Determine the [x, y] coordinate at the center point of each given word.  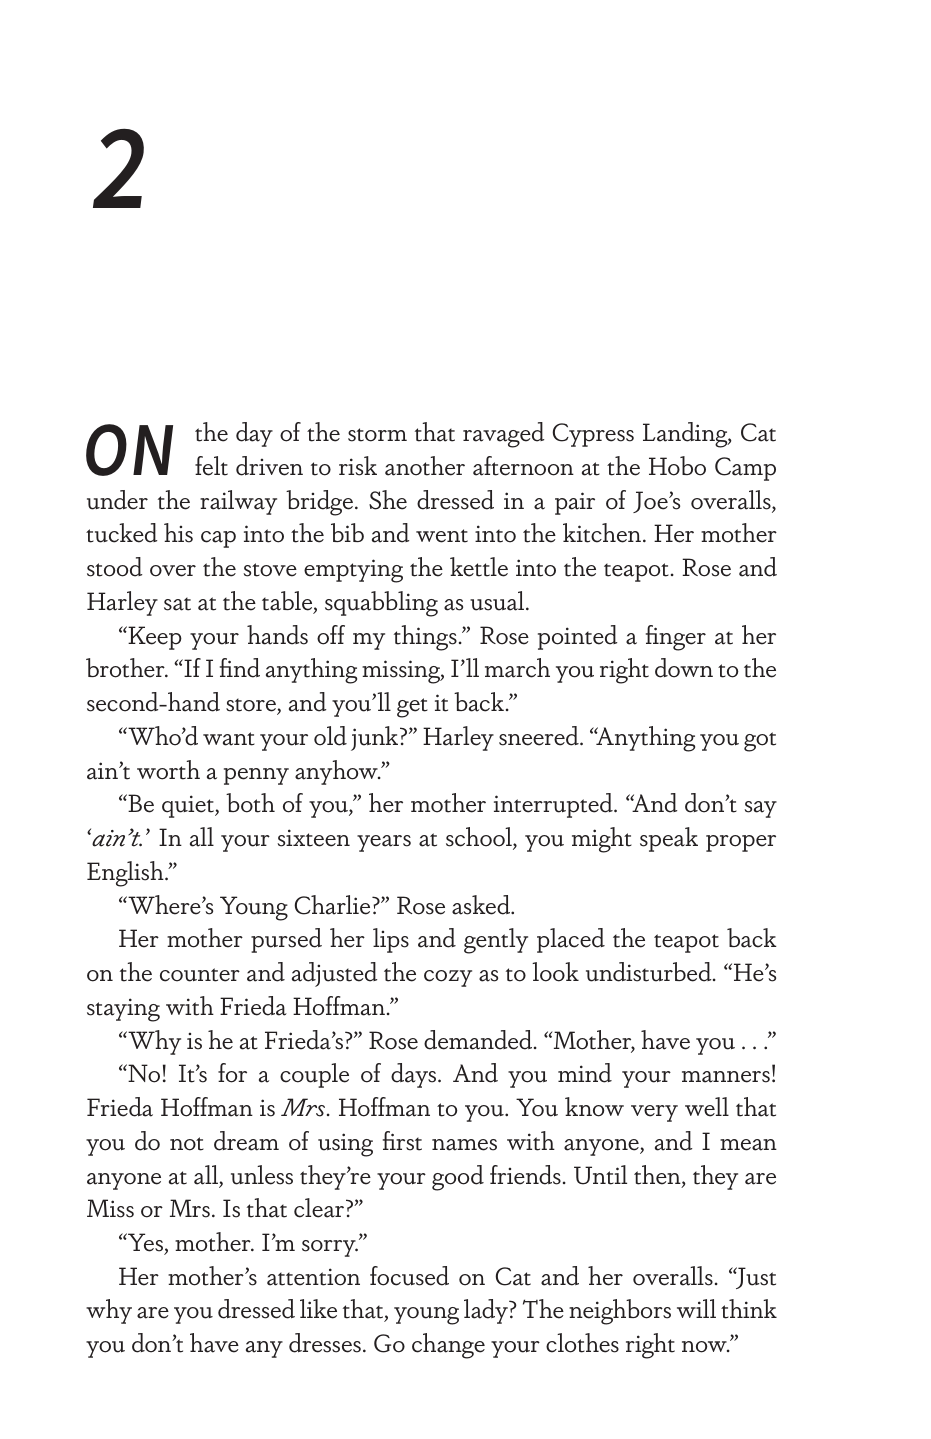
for [232, 1073]
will [696, 1308]
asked [482, 905]
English [126, 874]
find [240, 668]
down [684, 668]
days [415, 1075]
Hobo [677, 466]
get [412, 708]
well [707, 1107]
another [425, 466]
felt [211, 466]
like [318, 1309]
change [448, 1346]
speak [669, 839]
